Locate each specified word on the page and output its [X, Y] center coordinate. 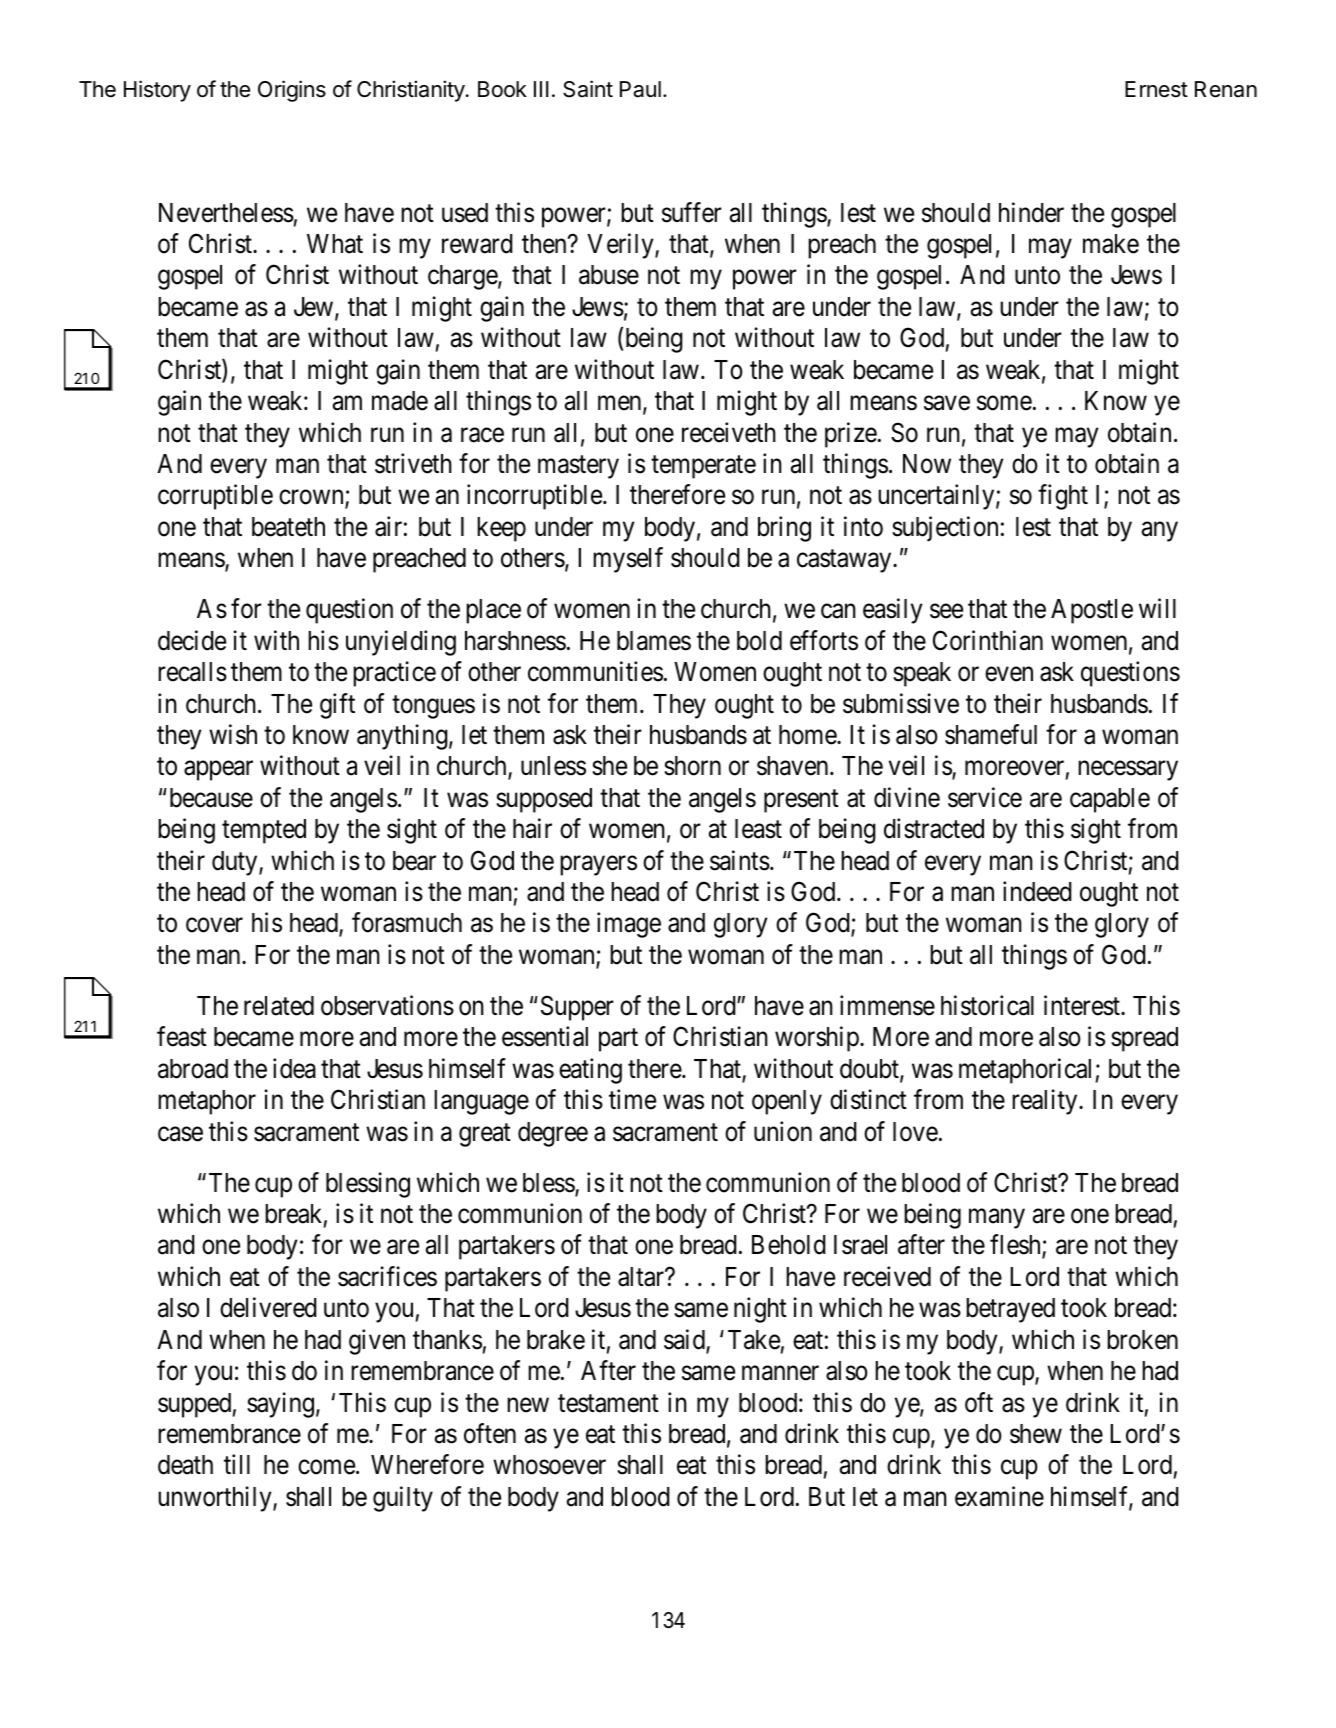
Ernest [1156, 89]
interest [1083, 1005]
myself [628, 560]
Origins [292, 91]
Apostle [1092, 611]
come [326, 1467]
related [279, 1006]
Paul [640, 89]
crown [312, 499]
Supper [577, 1008]
